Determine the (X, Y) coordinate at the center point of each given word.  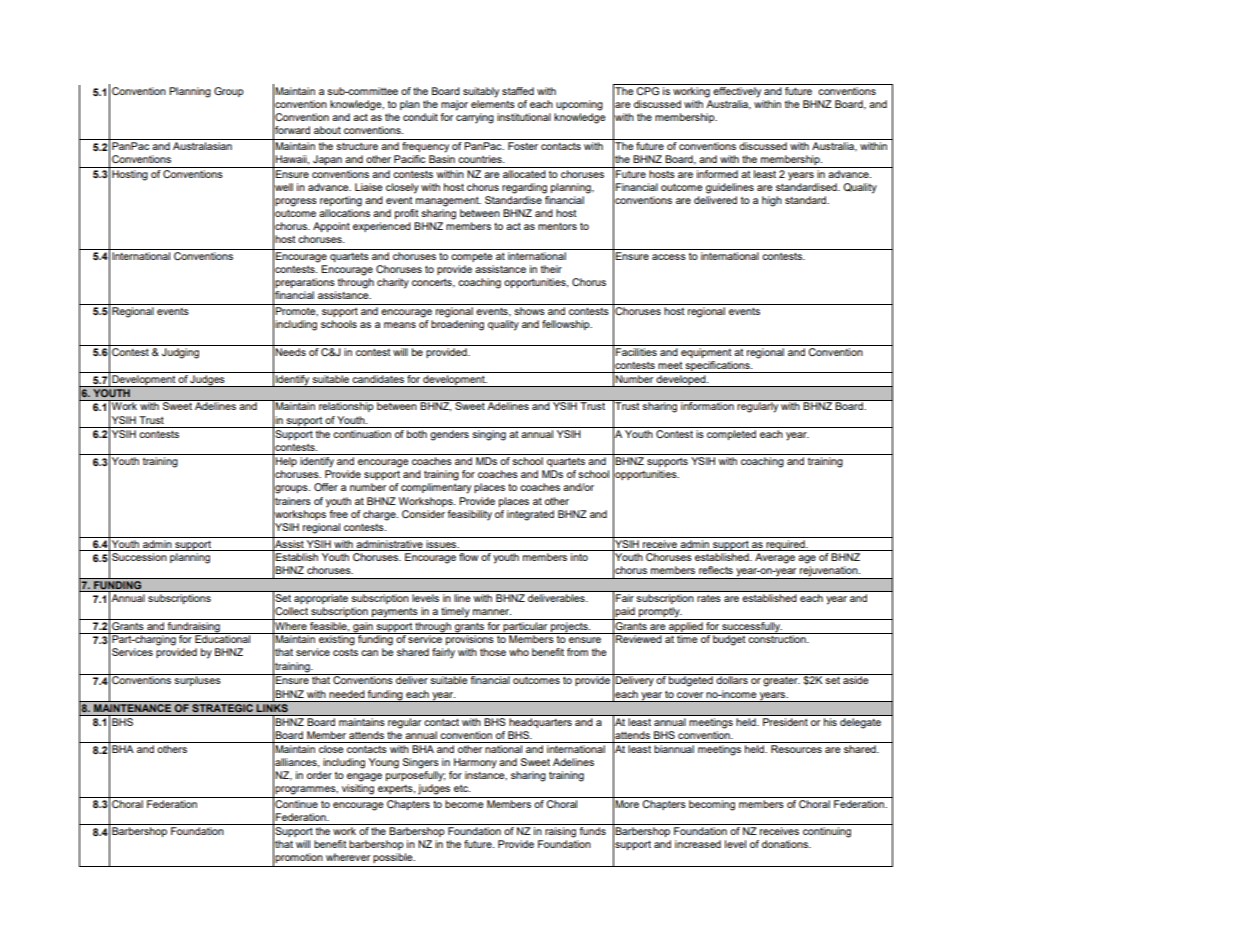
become (464, 804)
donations (786, 844)
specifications (718, 367)
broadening (457, 325)
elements (493, 104)
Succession (139, 557)
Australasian (202, 146)
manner (492, 612)
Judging (180, 353)
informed (717, 172)
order (319, 775)
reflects (716, 570)
